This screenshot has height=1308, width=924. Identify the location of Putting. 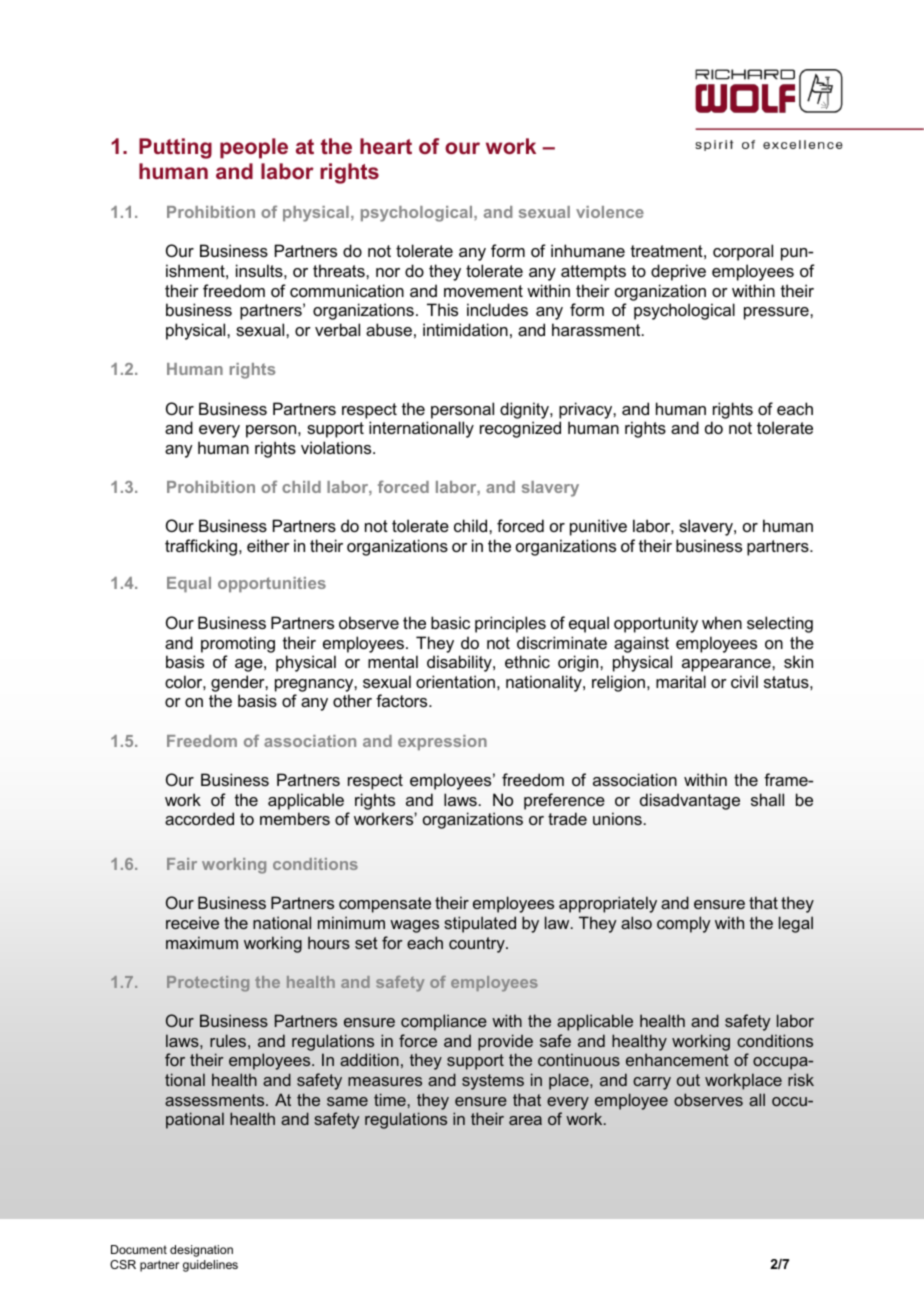
(175, 148).
